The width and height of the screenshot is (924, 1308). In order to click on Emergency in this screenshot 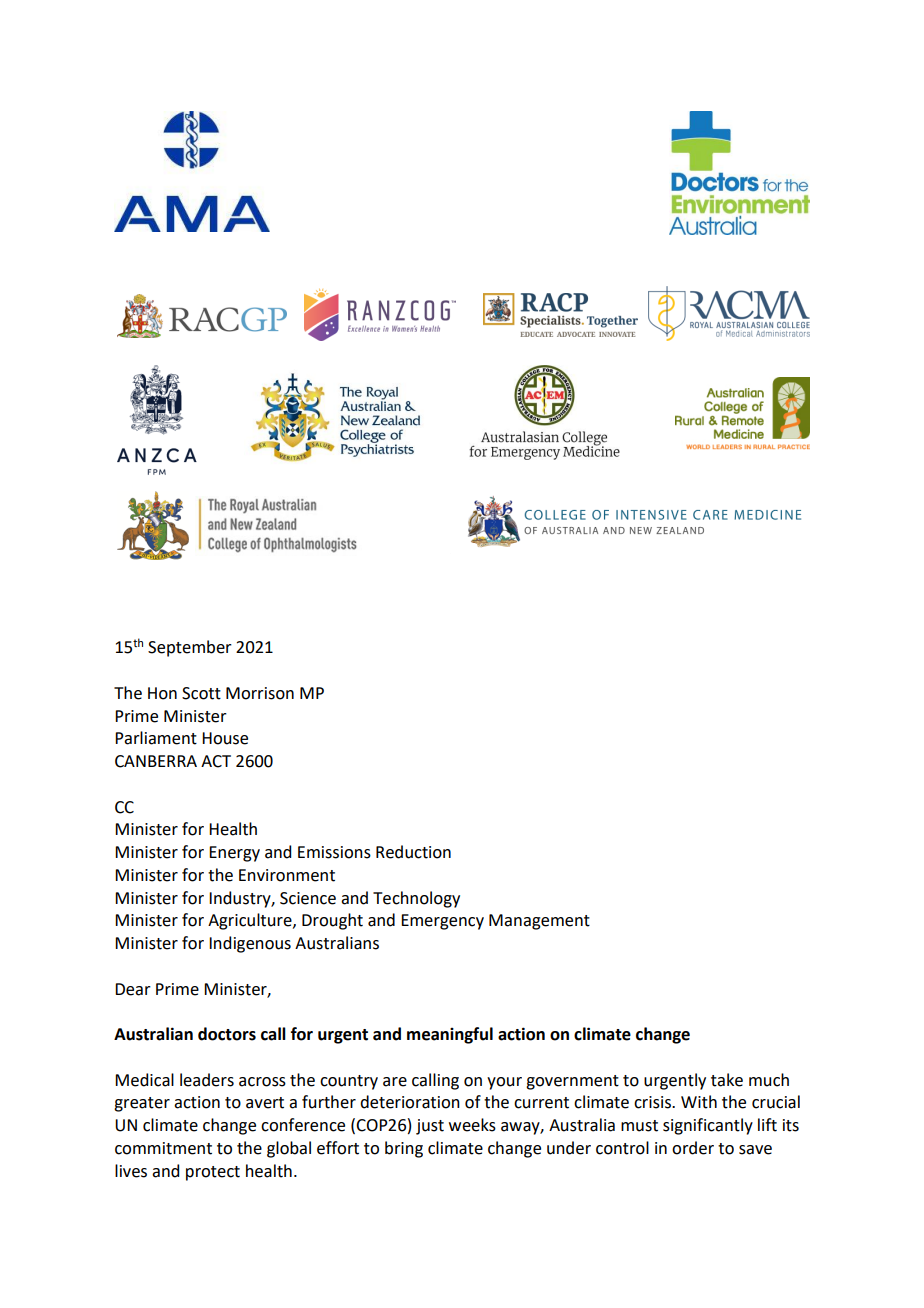, I will do `click(442, 922)`.
